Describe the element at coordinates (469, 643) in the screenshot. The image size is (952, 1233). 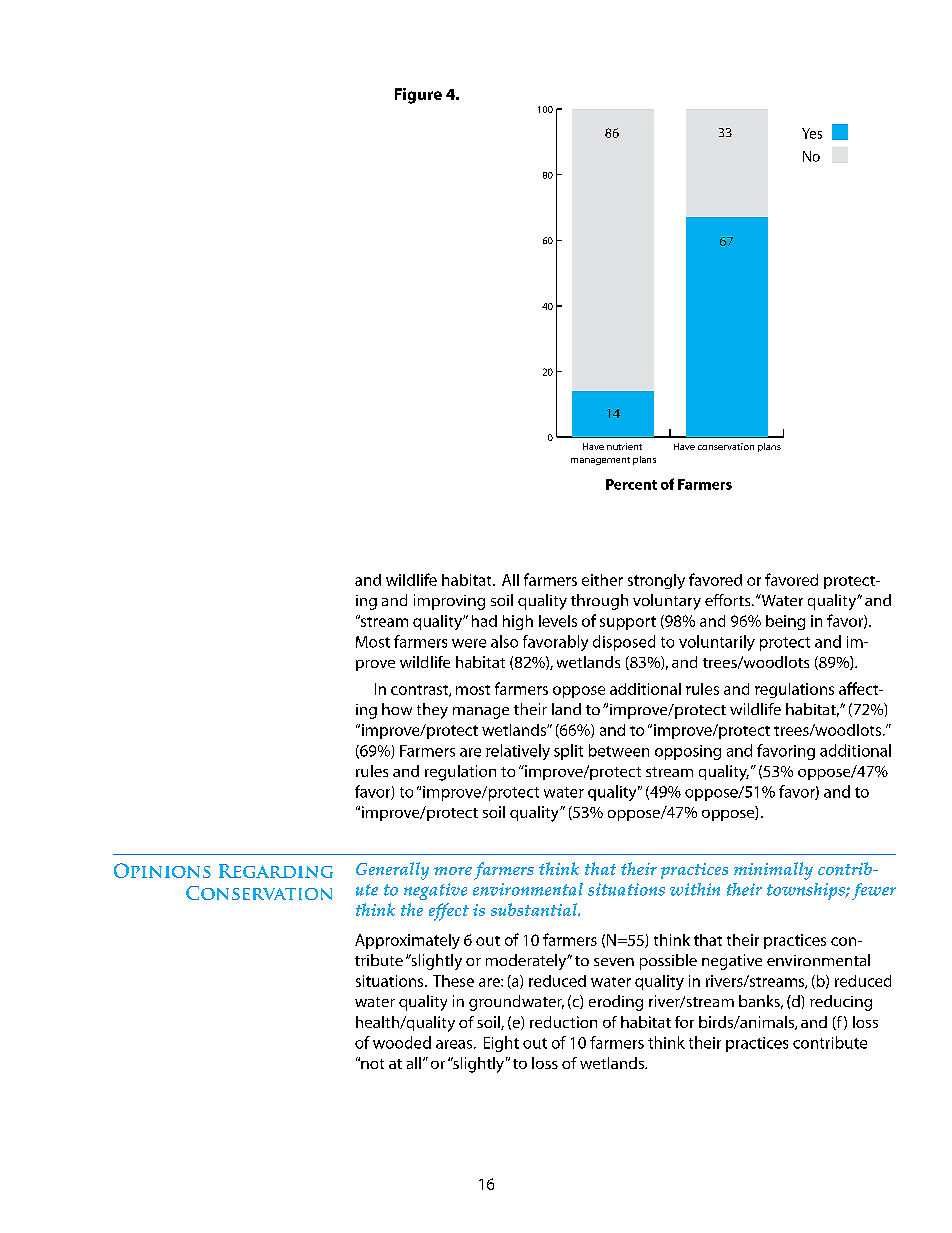
I see `were` at that location.
